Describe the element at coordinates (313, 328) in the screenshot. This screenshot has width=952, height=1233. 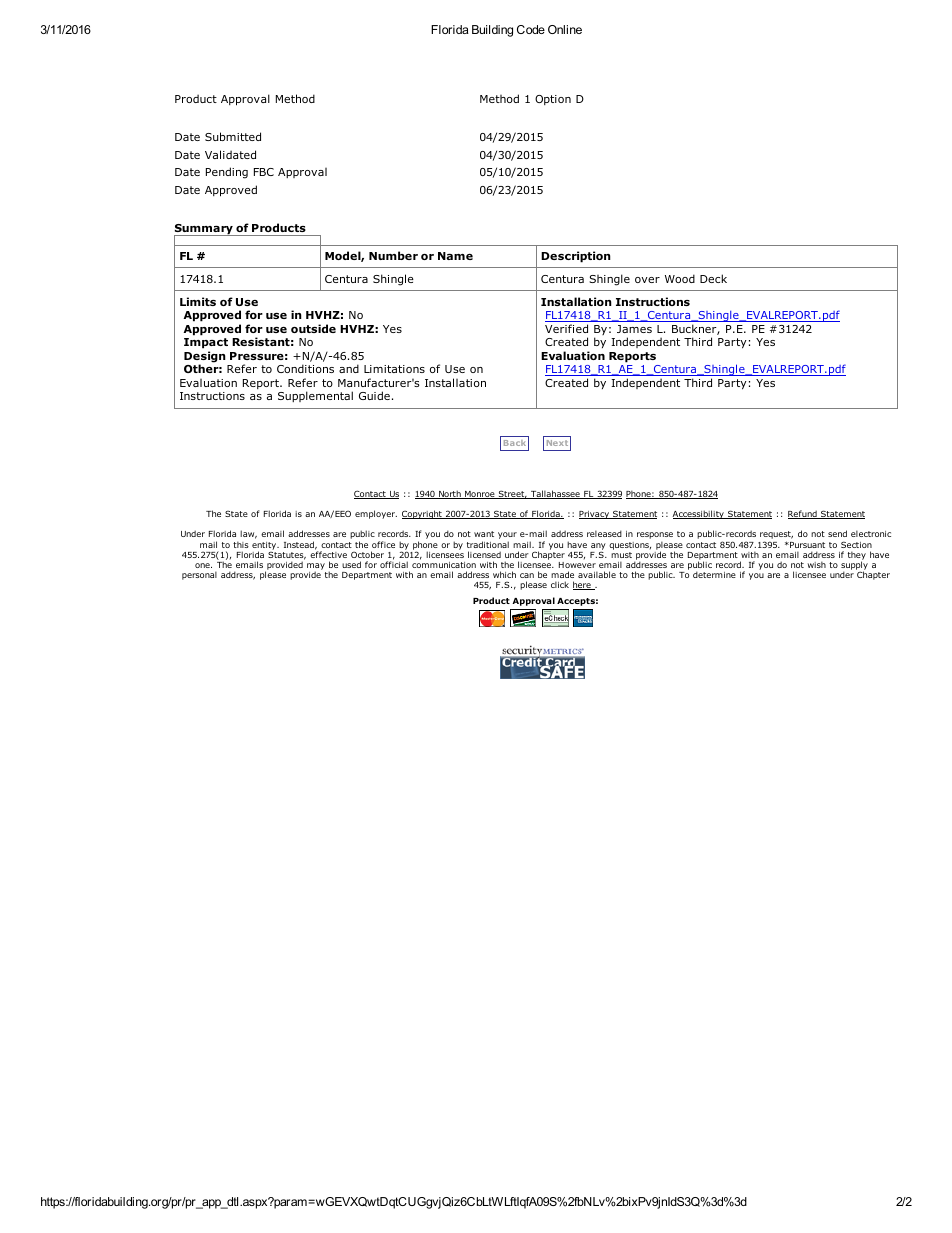
I see `outside` at that location.
